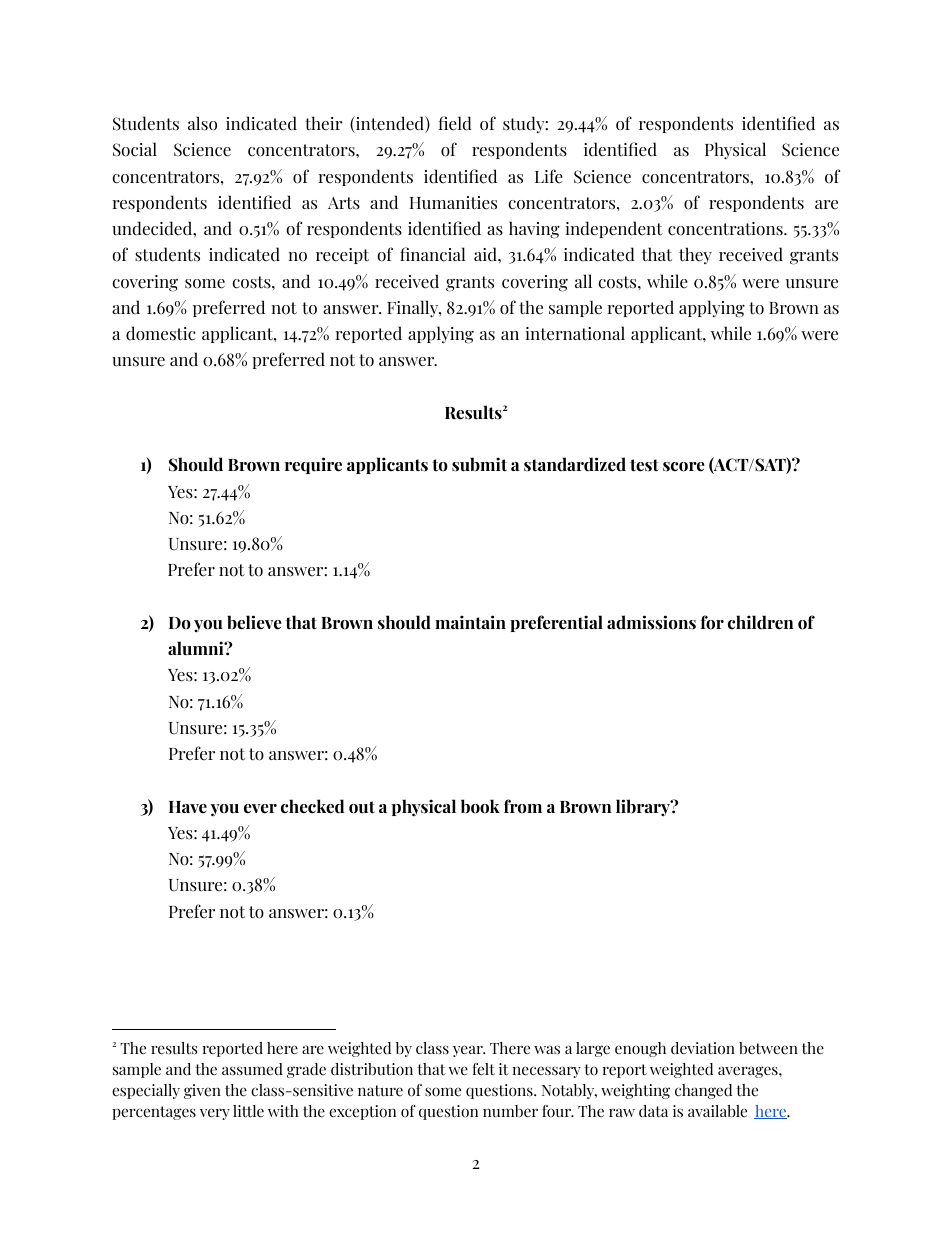  I want to click on believe, so click(254, 622).
